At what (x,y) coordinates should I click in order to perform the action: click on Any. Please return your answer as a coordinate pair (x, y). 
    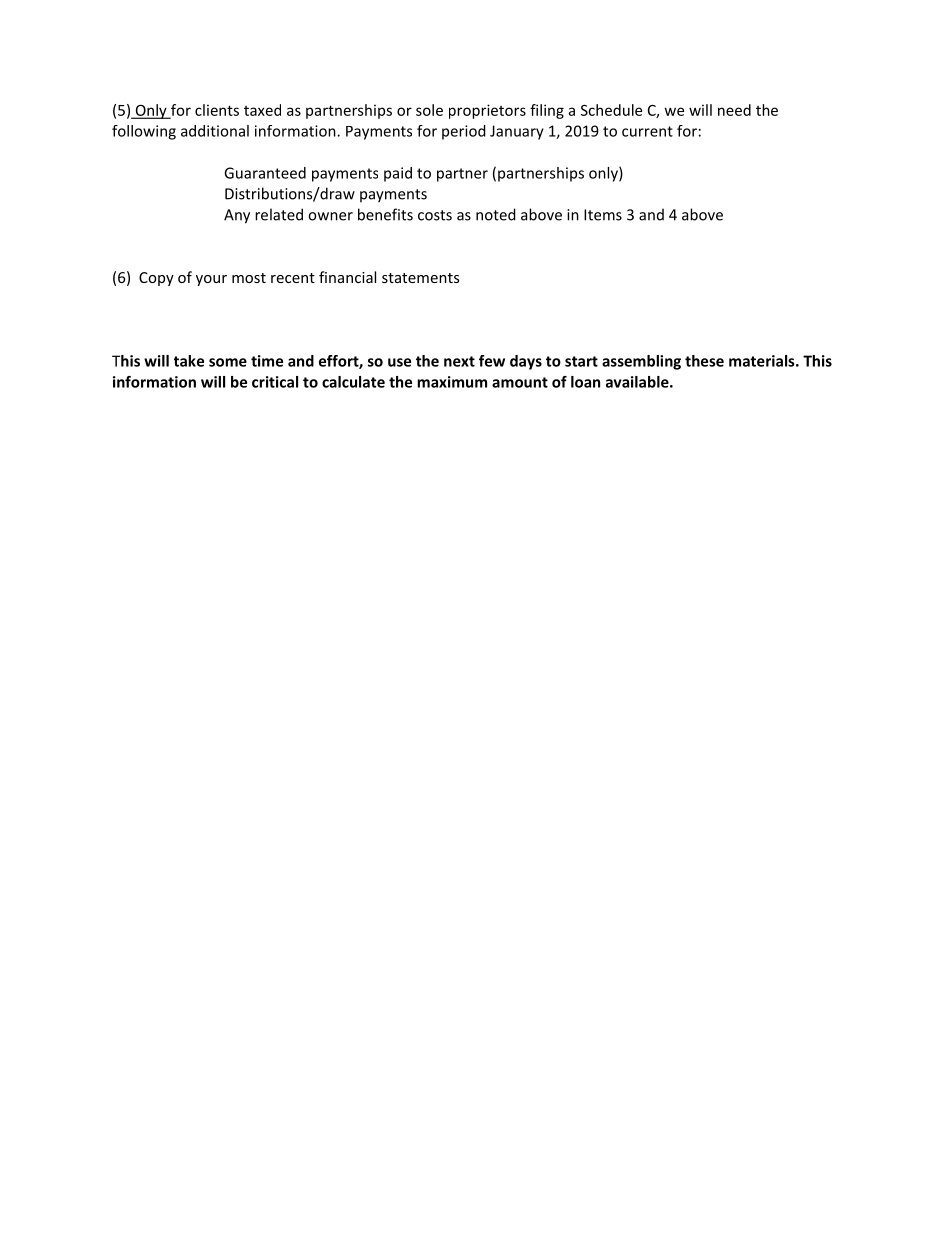
    Looking at the image, I should click on (237, 216).
